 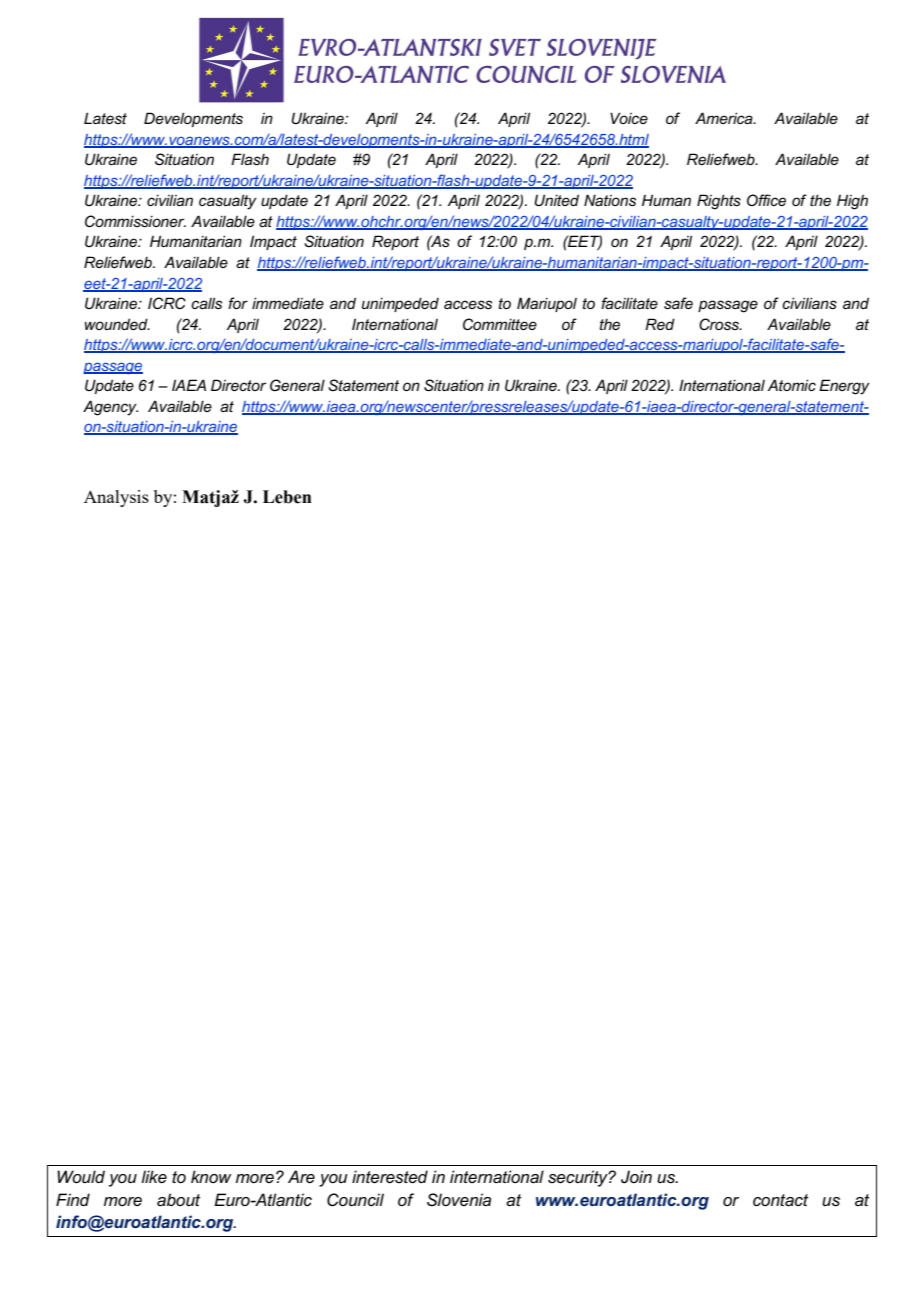 I want to click on America, so click(x=725, y=118).
